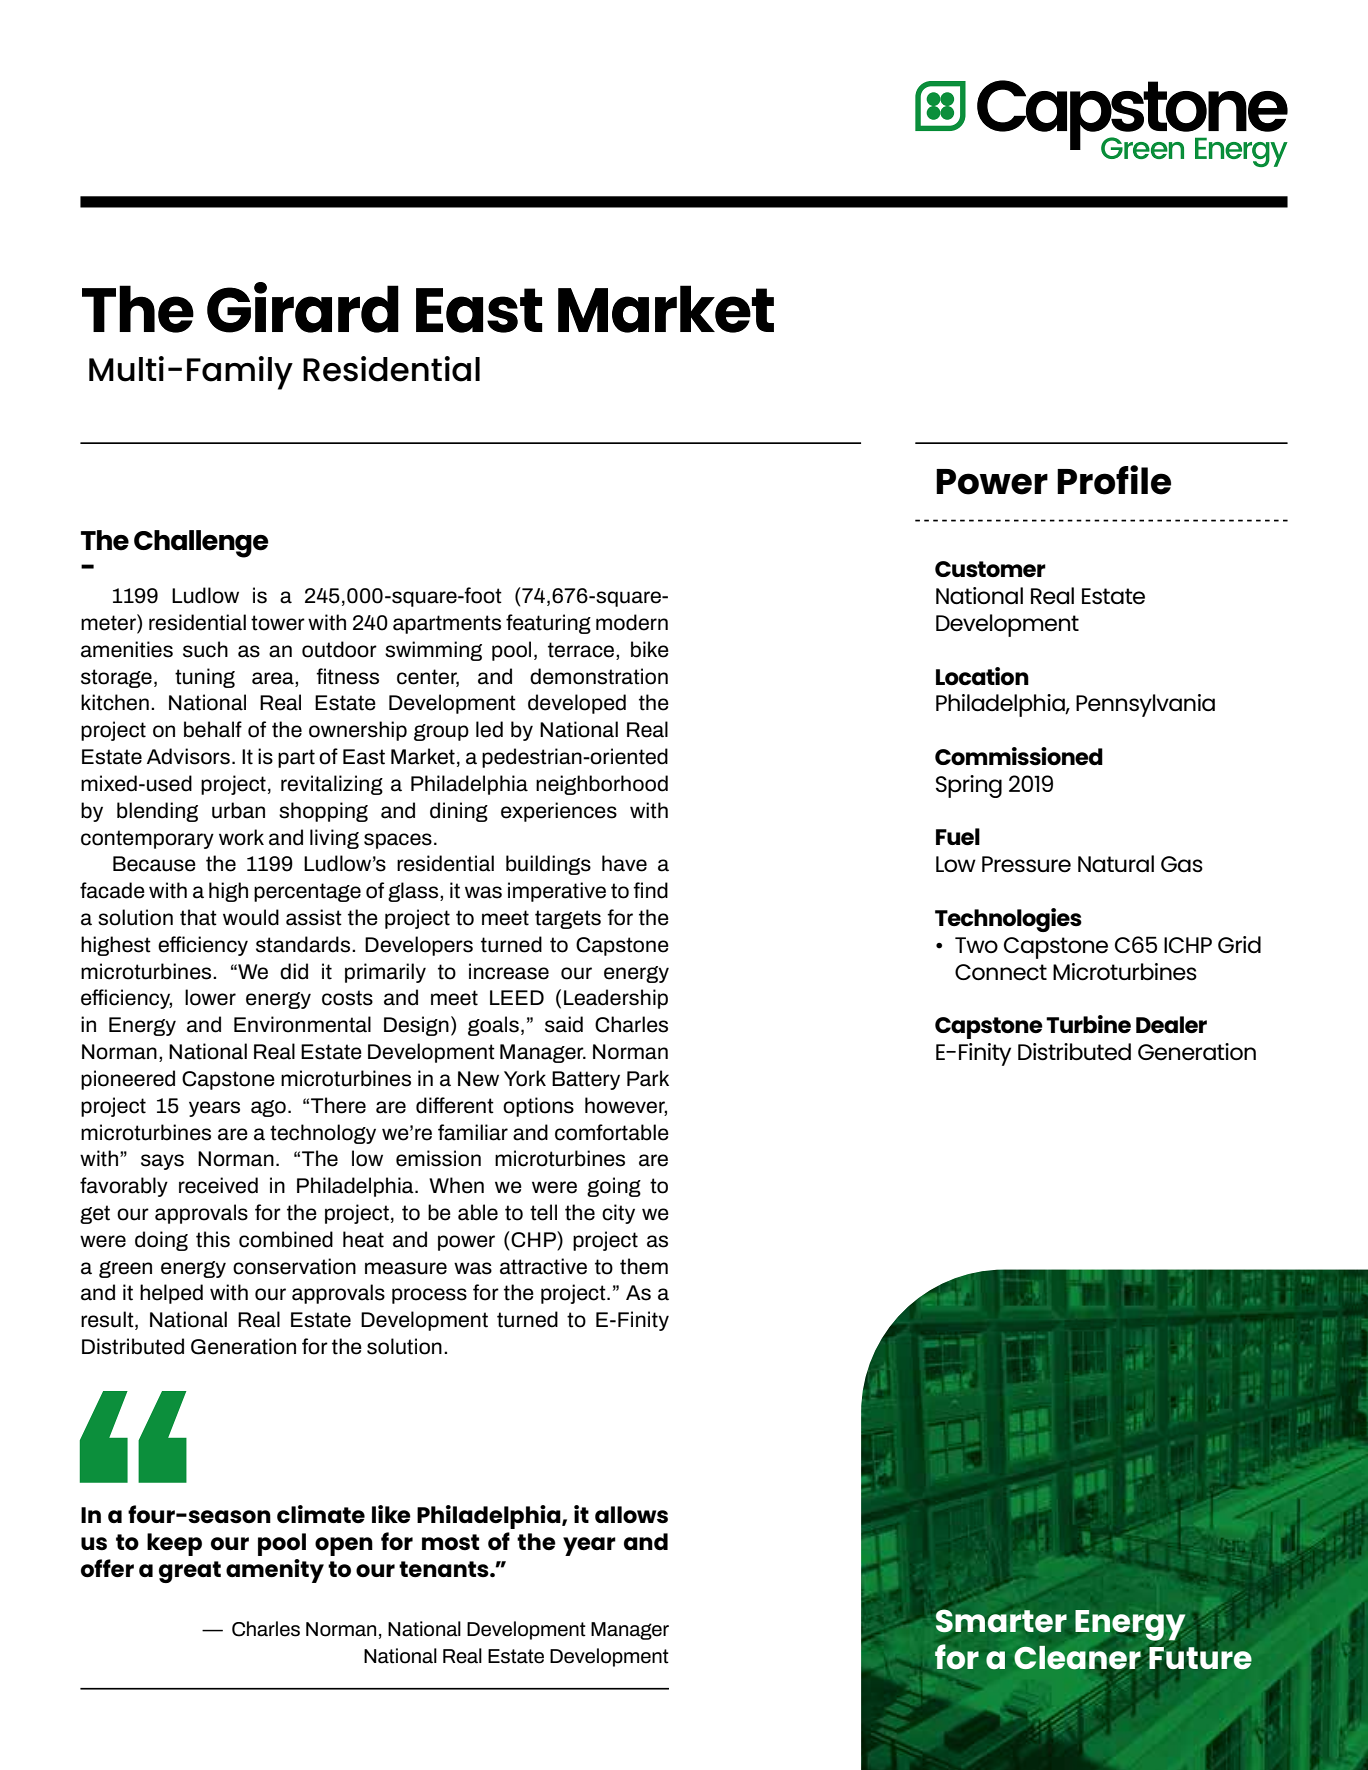  I want to click on allows, so click(631, 1515).
